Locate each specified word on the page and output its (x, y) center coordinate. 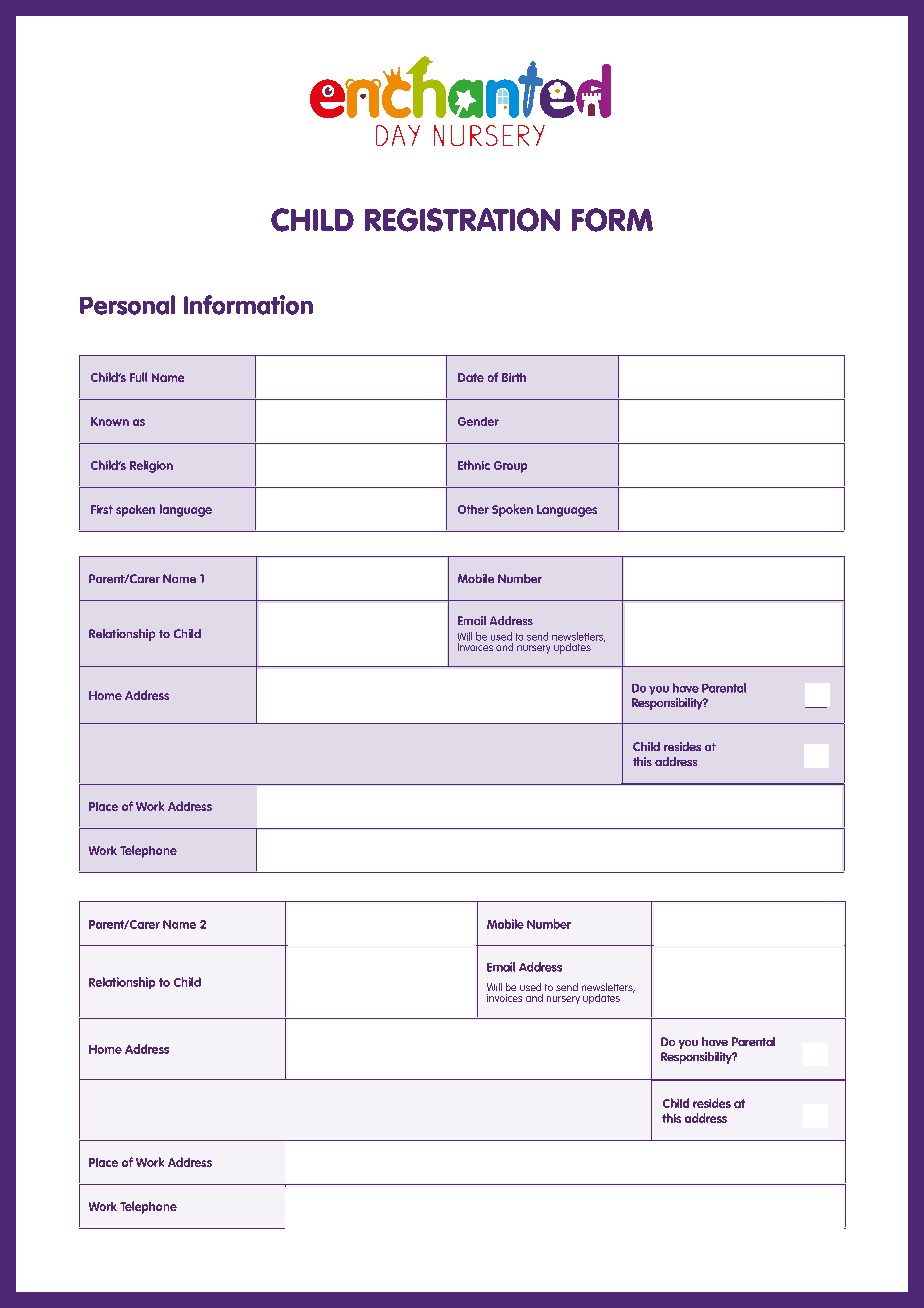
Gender (478, 421)
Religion (151, 466)
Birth (514, 377)
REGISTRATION (462, 220)
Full (138, 377)
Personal (127, 305)
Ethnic (474, 465)
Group (510, 467)
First (102, 509)
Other (473, 509)
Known (110, 421)
